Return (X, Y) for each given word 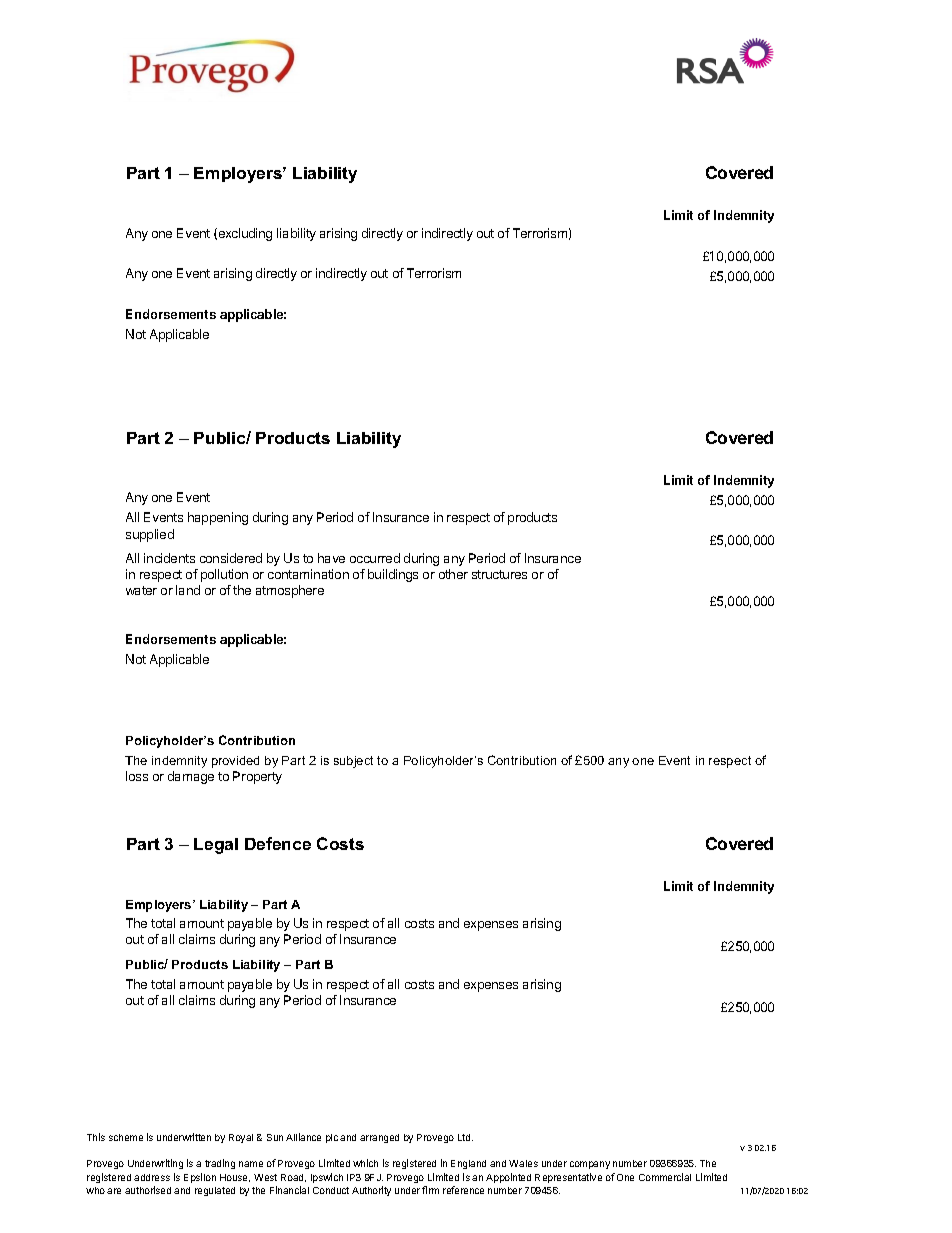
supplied (150, 535)
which (365, 1163)
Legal (216, 846)
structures (499, 574)
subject (353, 762)
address (152, 1177)
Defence (278, 843)
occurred (375, 558)
